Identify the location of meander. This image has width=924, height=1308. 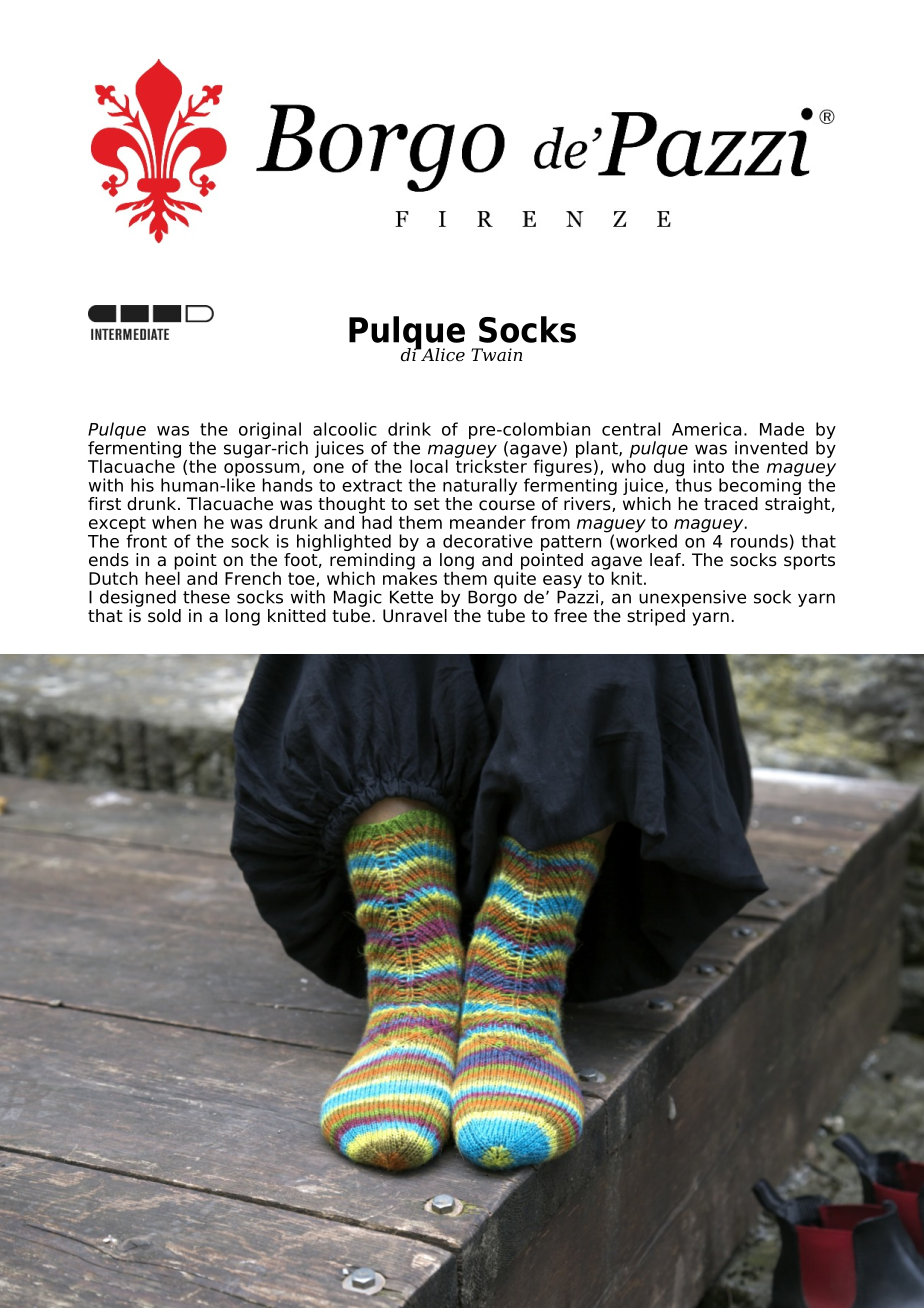
(488, 522).
